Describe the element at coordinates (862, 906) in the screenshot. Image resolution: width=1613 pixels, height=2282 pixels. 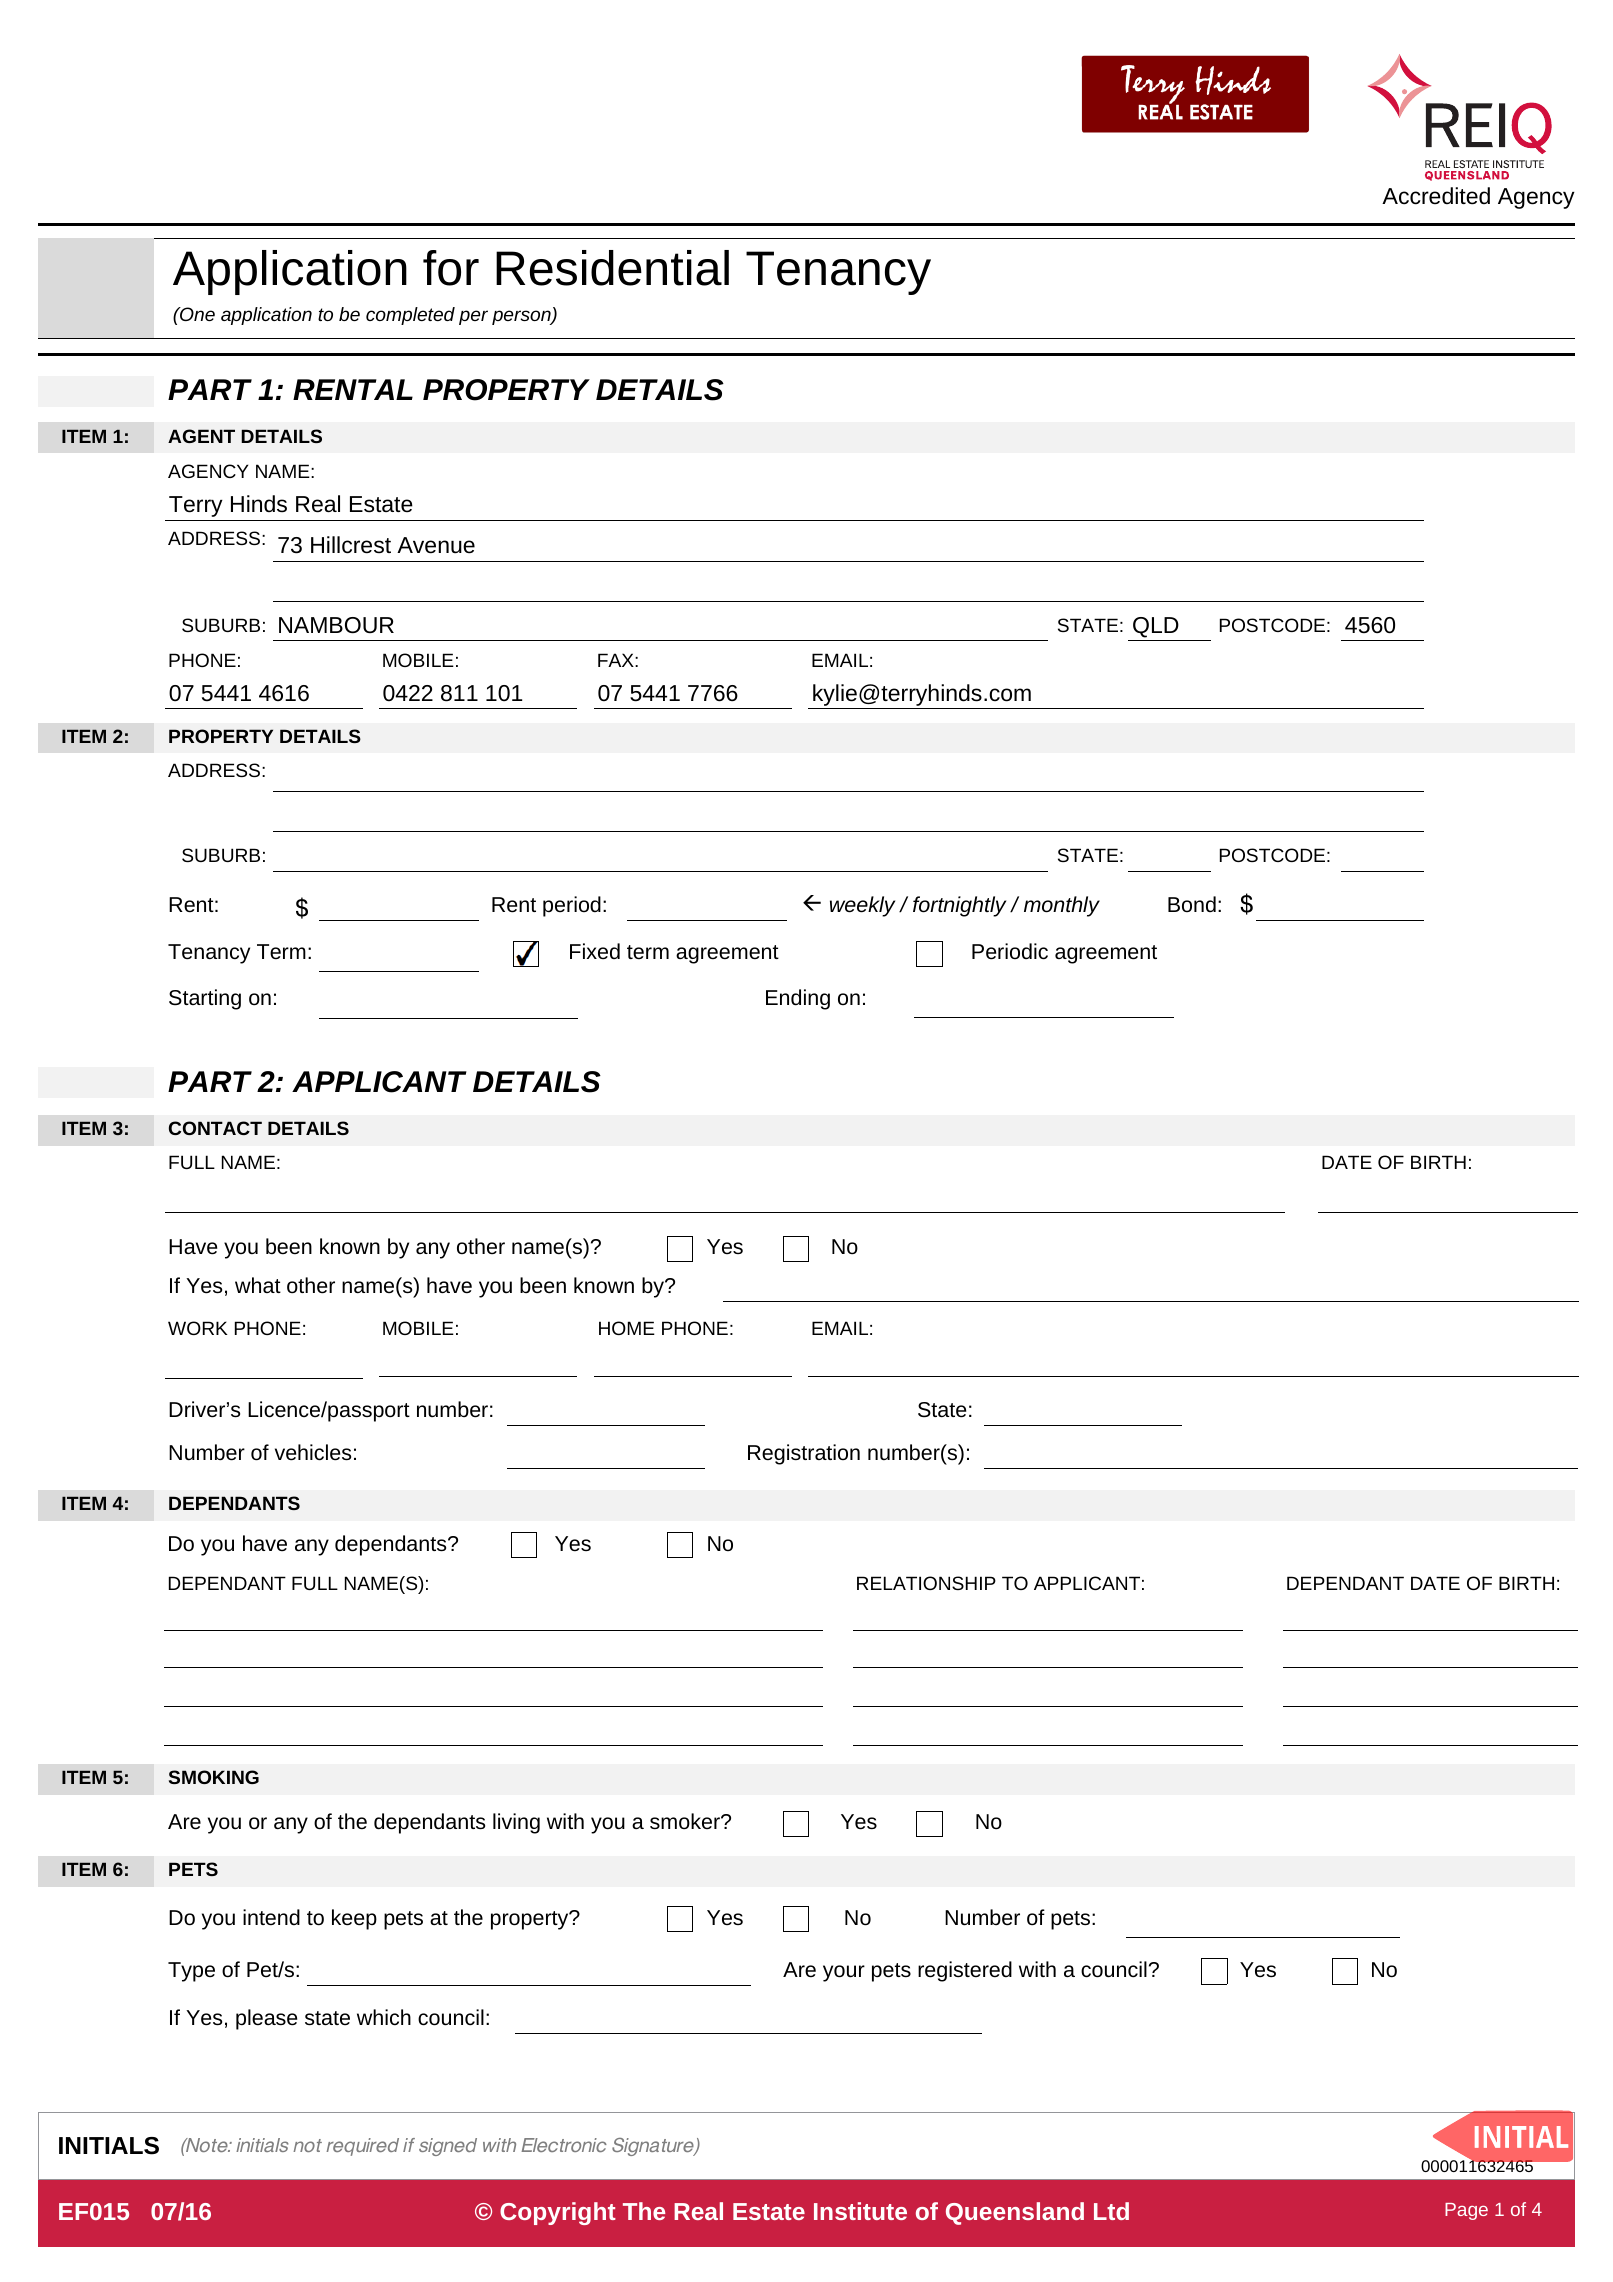
I see `weekly` at that location.
